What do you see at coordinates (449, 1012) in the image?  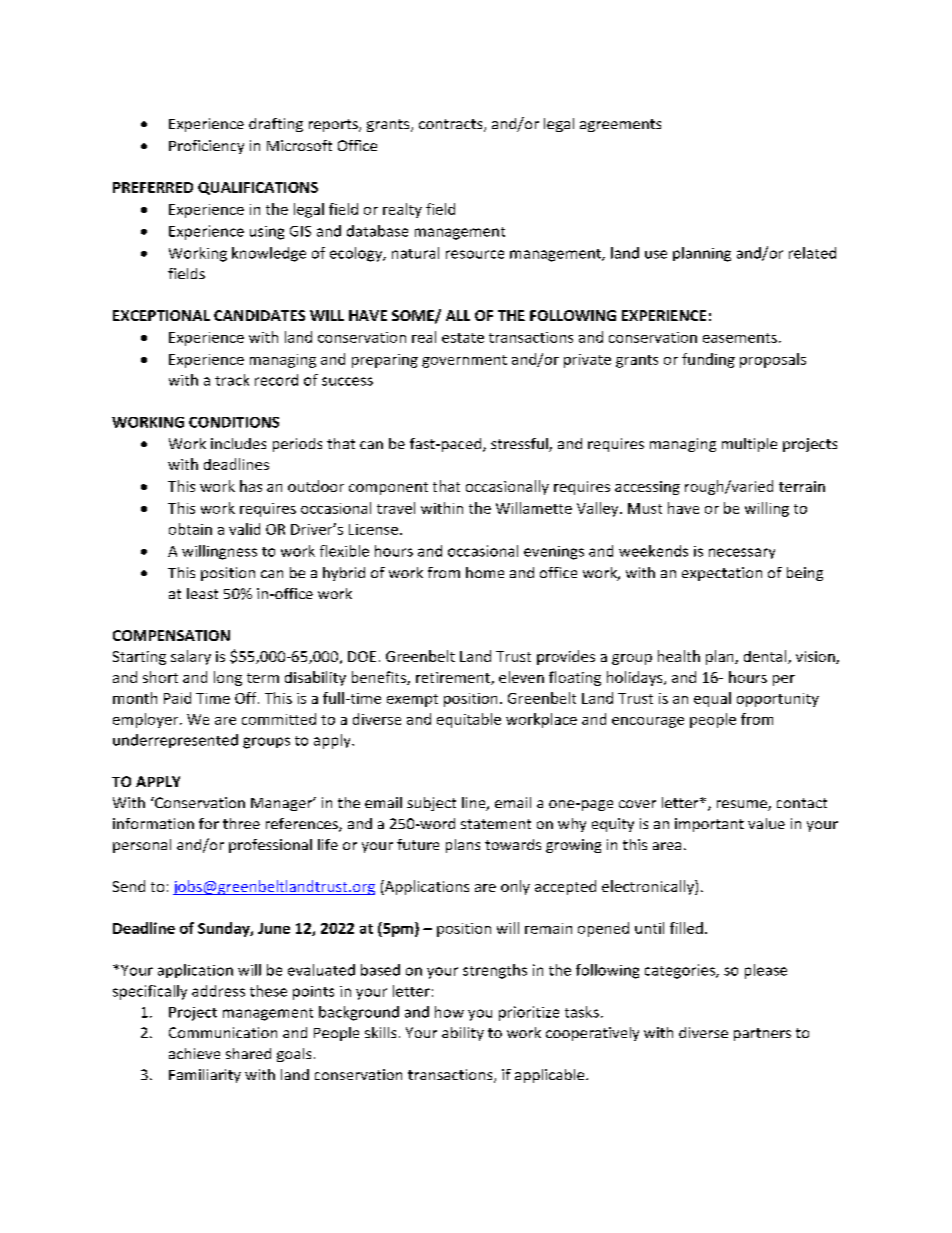 I see `how` at bounding box center [449, 1012].
